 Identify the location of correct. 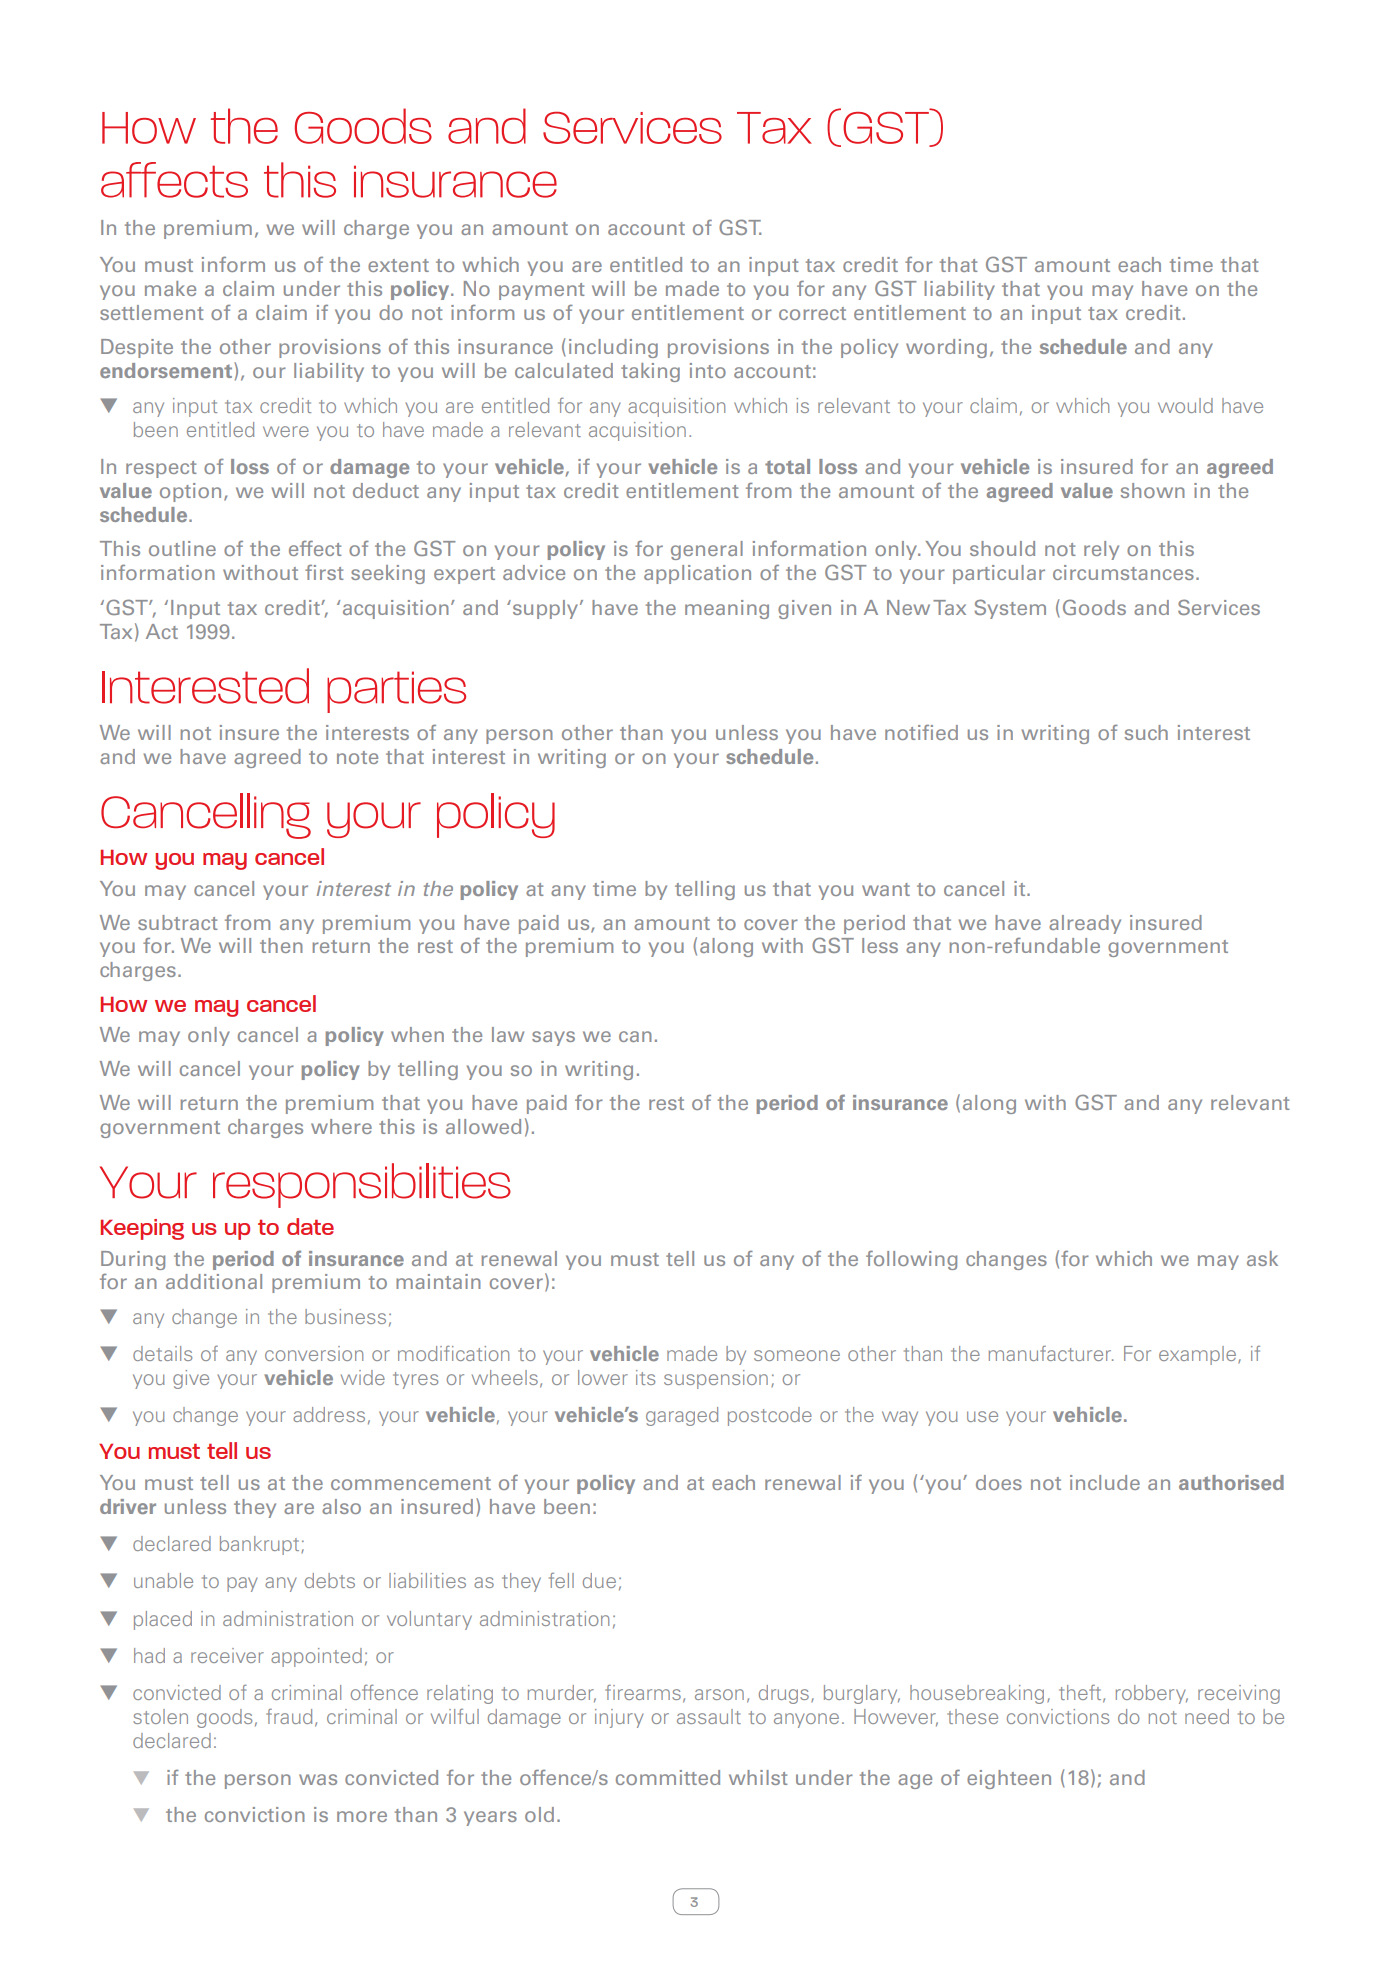
(812, 313).
